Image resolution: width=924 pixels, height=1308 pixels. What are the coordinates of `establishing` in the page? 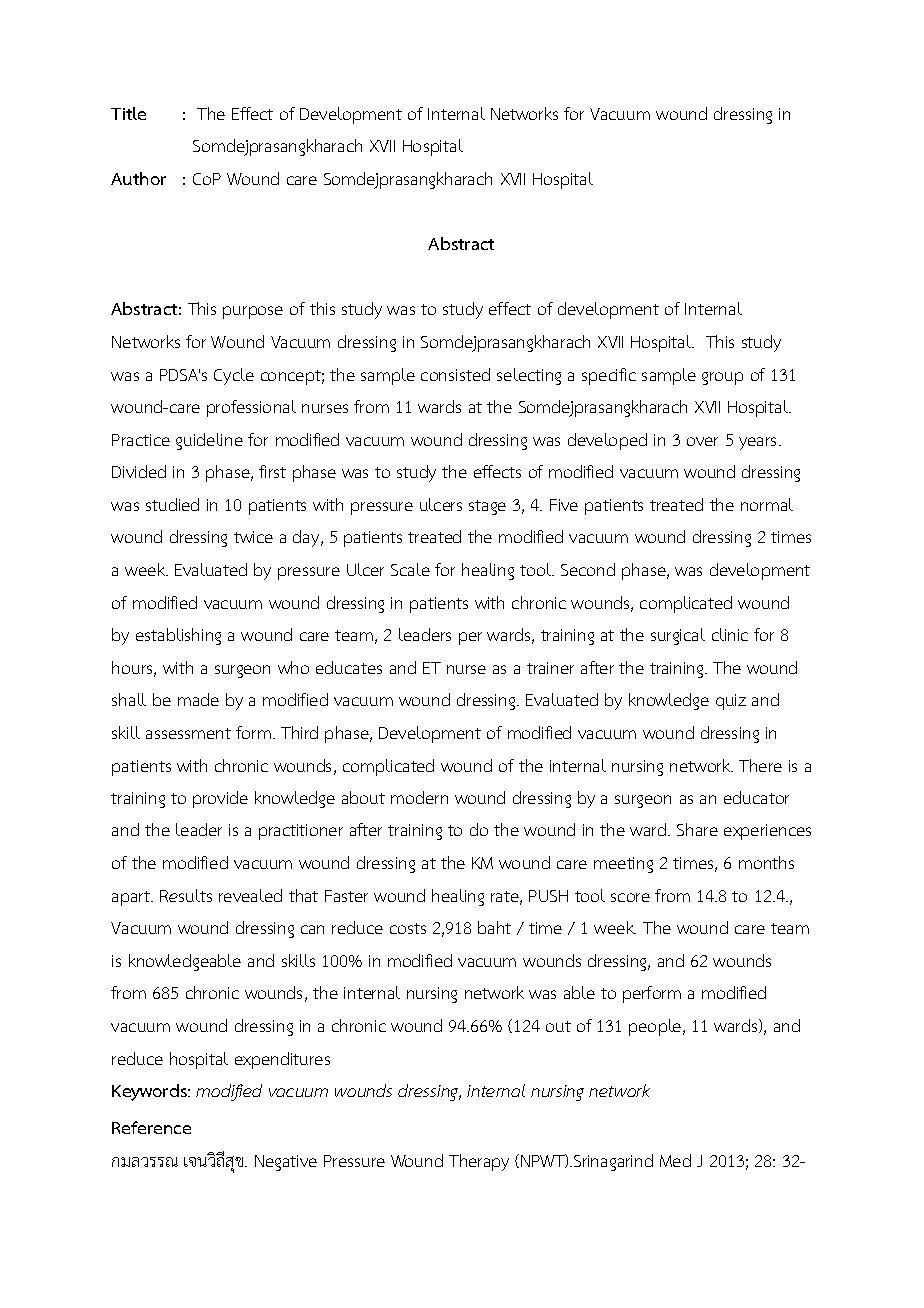 It's located at (178, 636).
